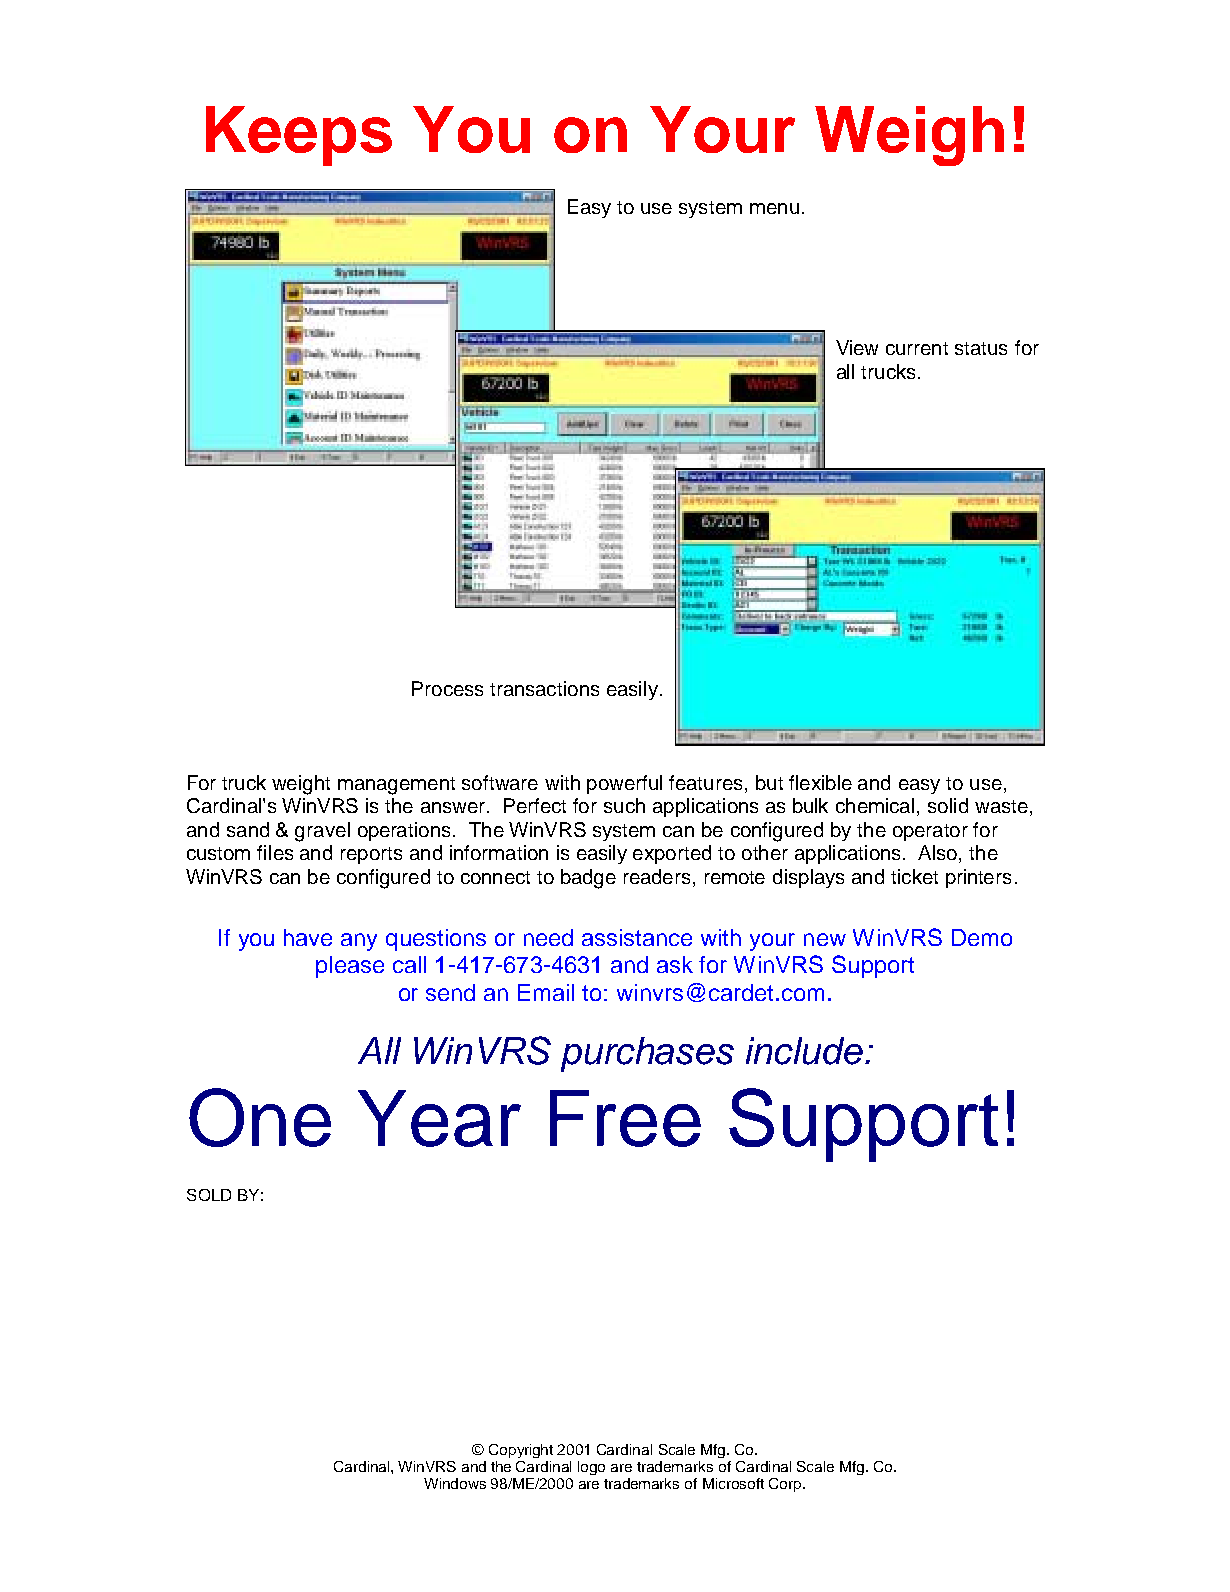 The width and height of the image is (1230, 1592). Describe the element at coordinates (785, 1485) in the image. I see `Corp` at that location.
